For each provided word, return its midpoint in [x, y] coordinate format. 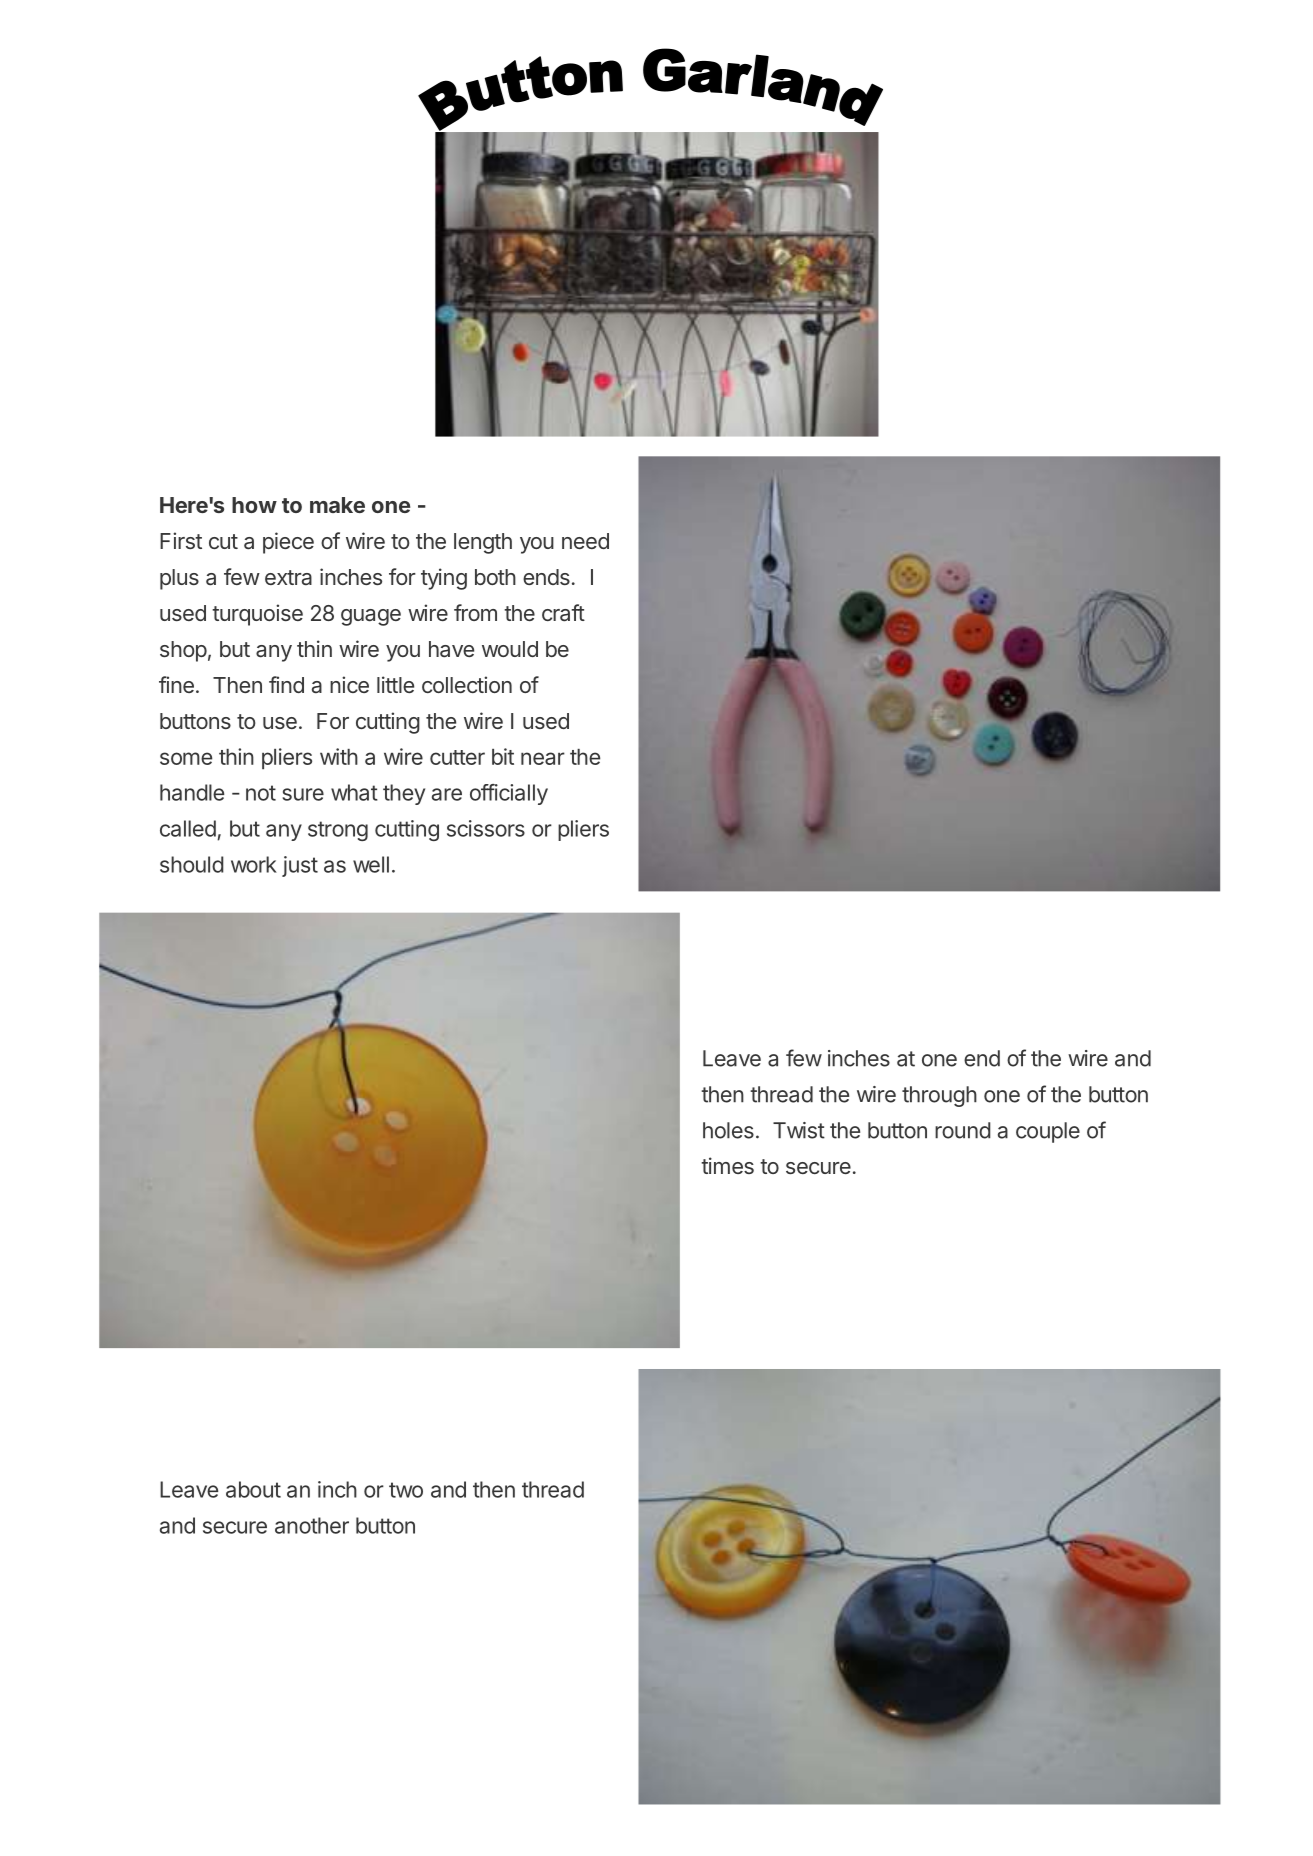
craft [563, 613]
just [300, 866]
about [253, 1489]
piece [288, 543]
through [939, 1096]
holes [728, 1130]
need [585, 541]
